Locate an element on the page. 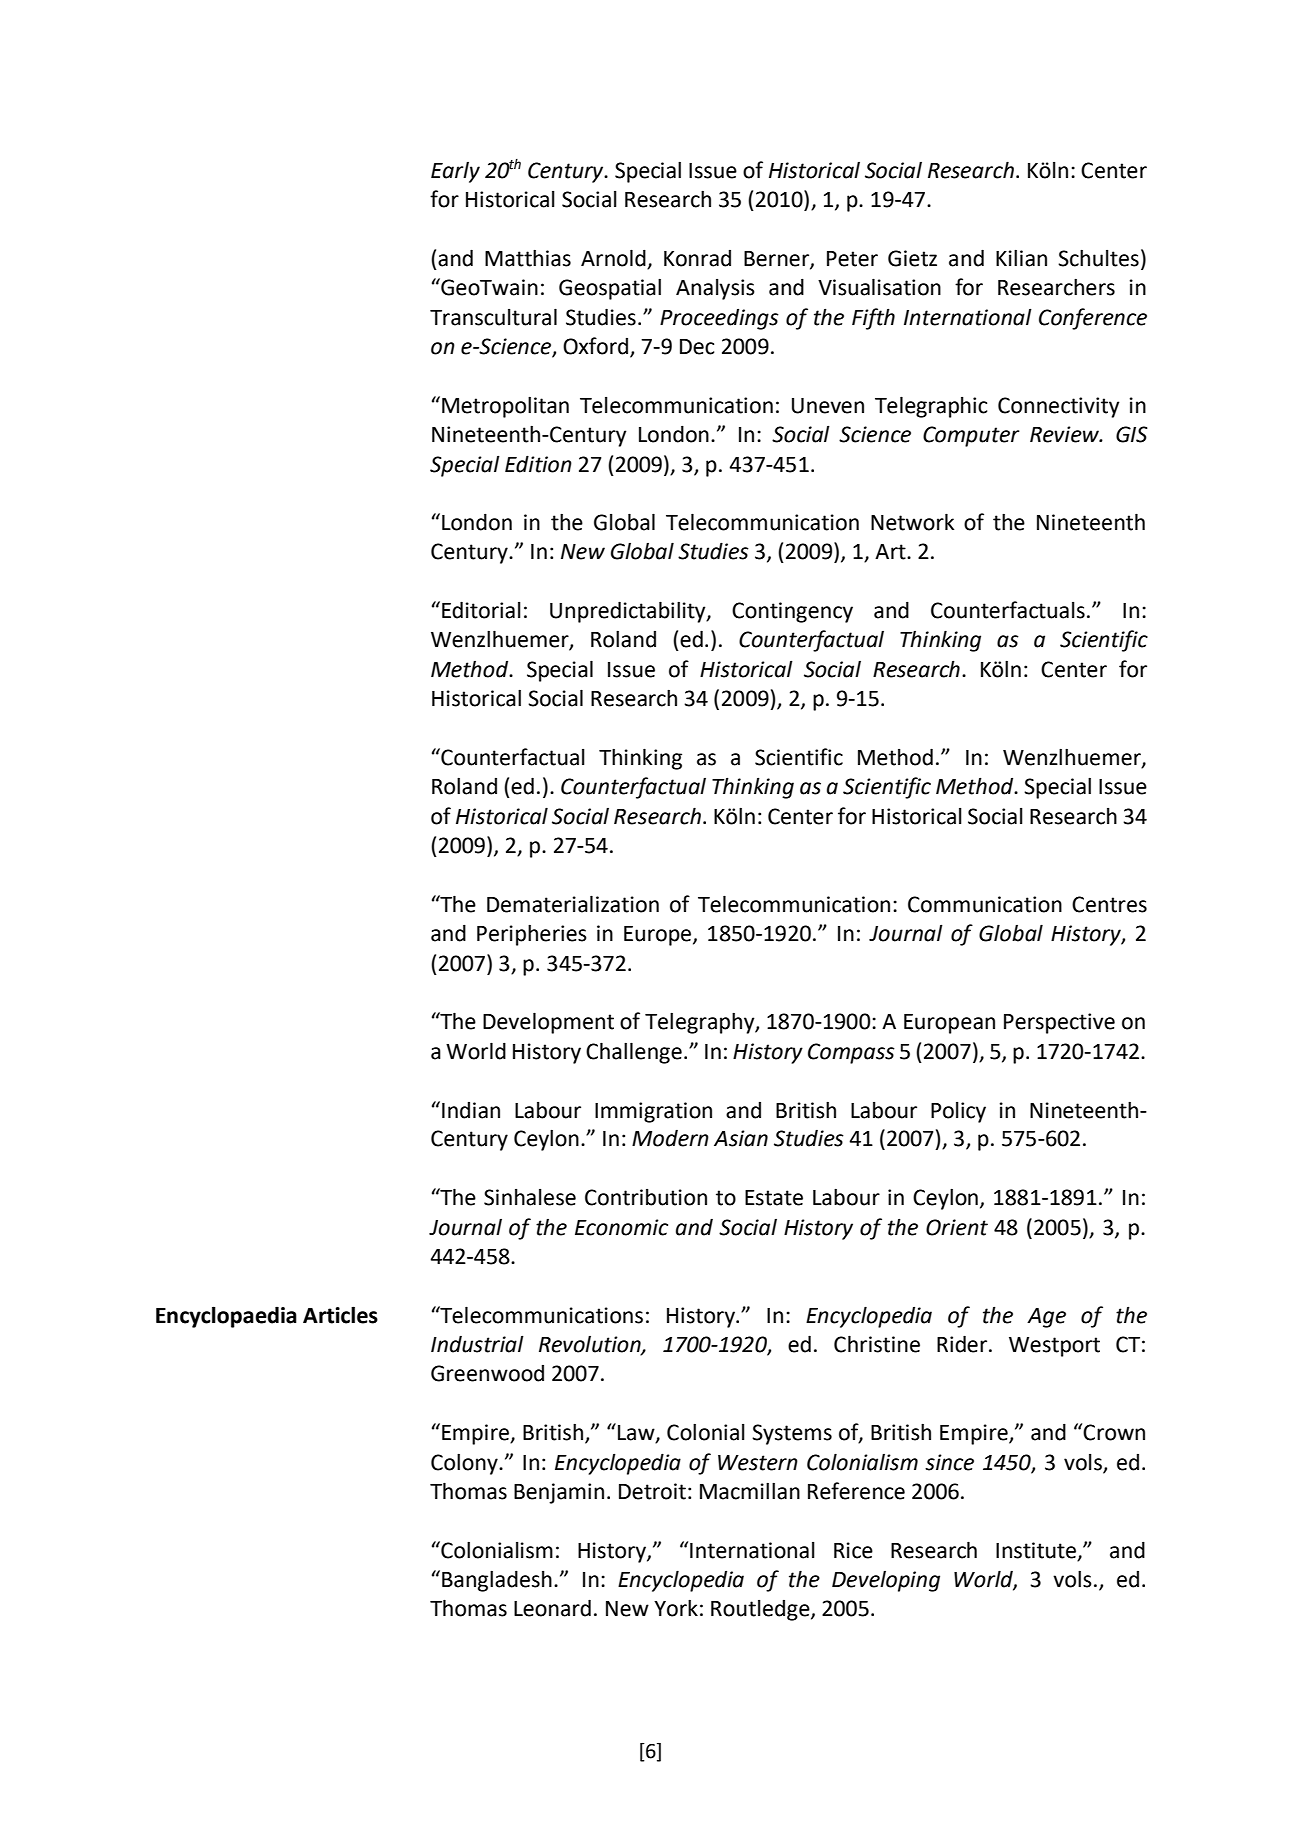 This image has width=1302, height=1841. Contribution is located at coordinates (646, 1197).
